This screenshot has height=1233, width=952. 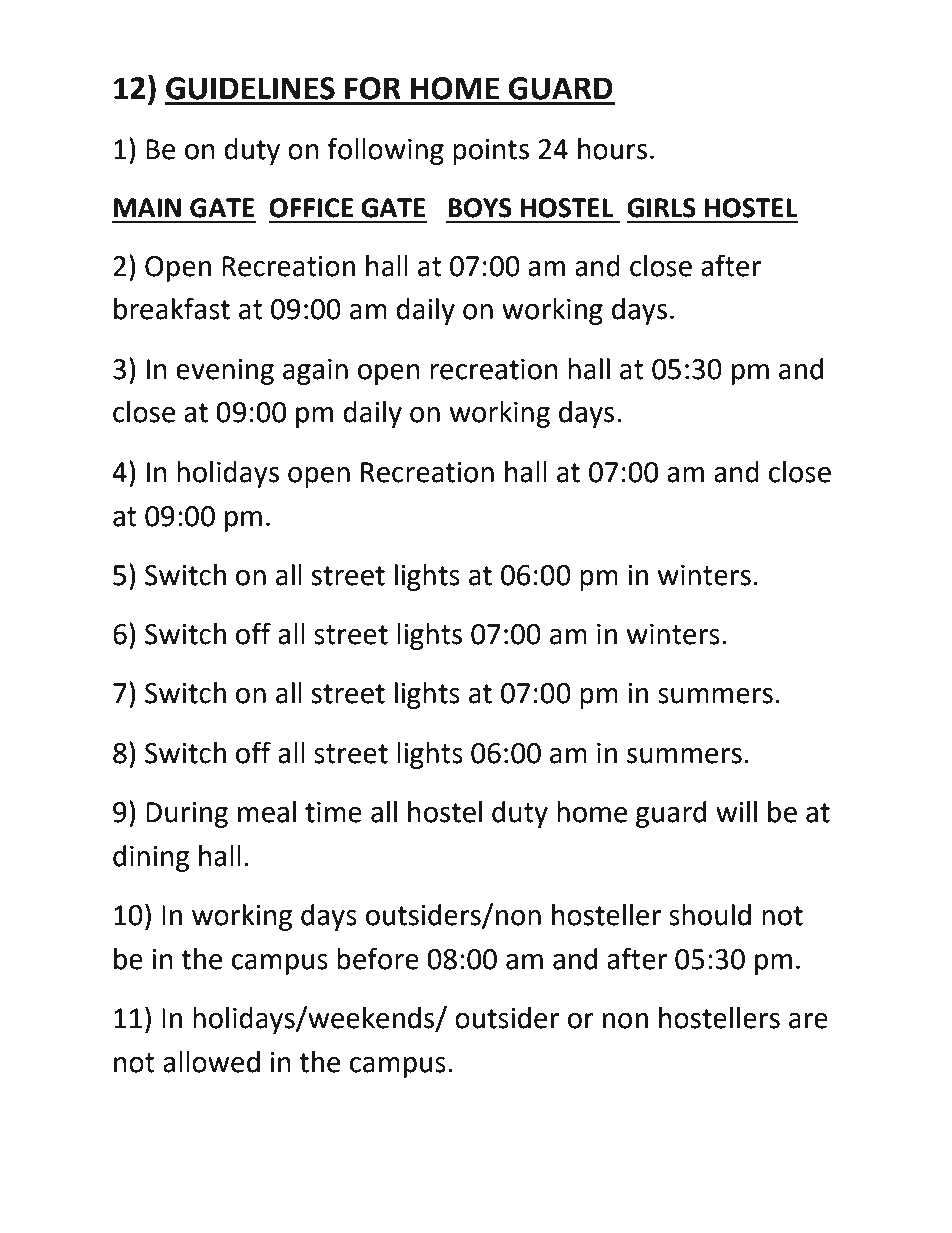 What do you see at coordinates (661, 208) in the screenshot?
I see `GIRLS` at bounding box center [661, 208].
